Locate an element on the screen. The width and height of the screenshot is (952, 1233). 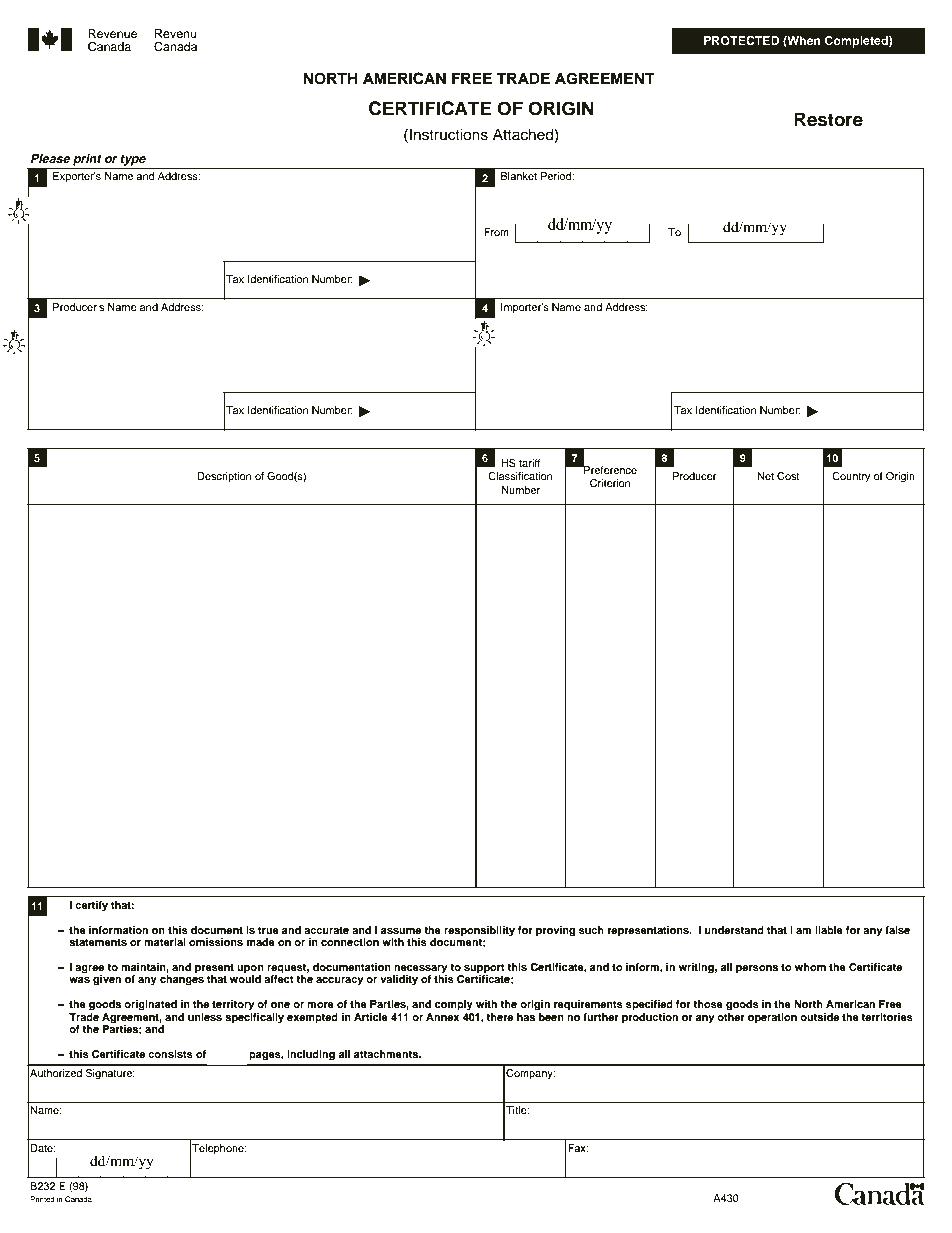
Classification is located at coordinates (520, 476).
